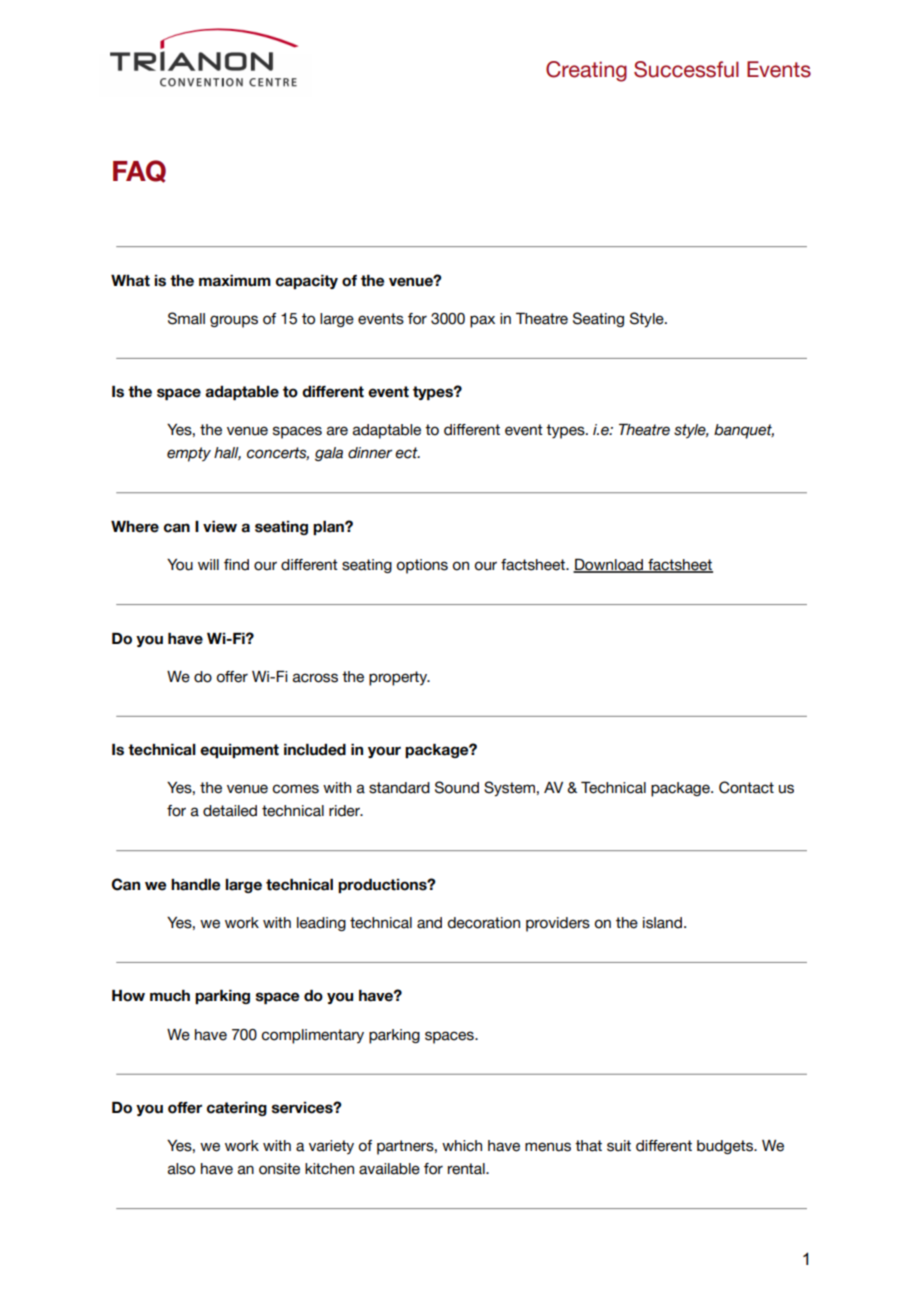 This screenshot has height=1307, width=924. Describe the element at coordinates (482, 321) in the screenshot. I see `pax` at that location.
